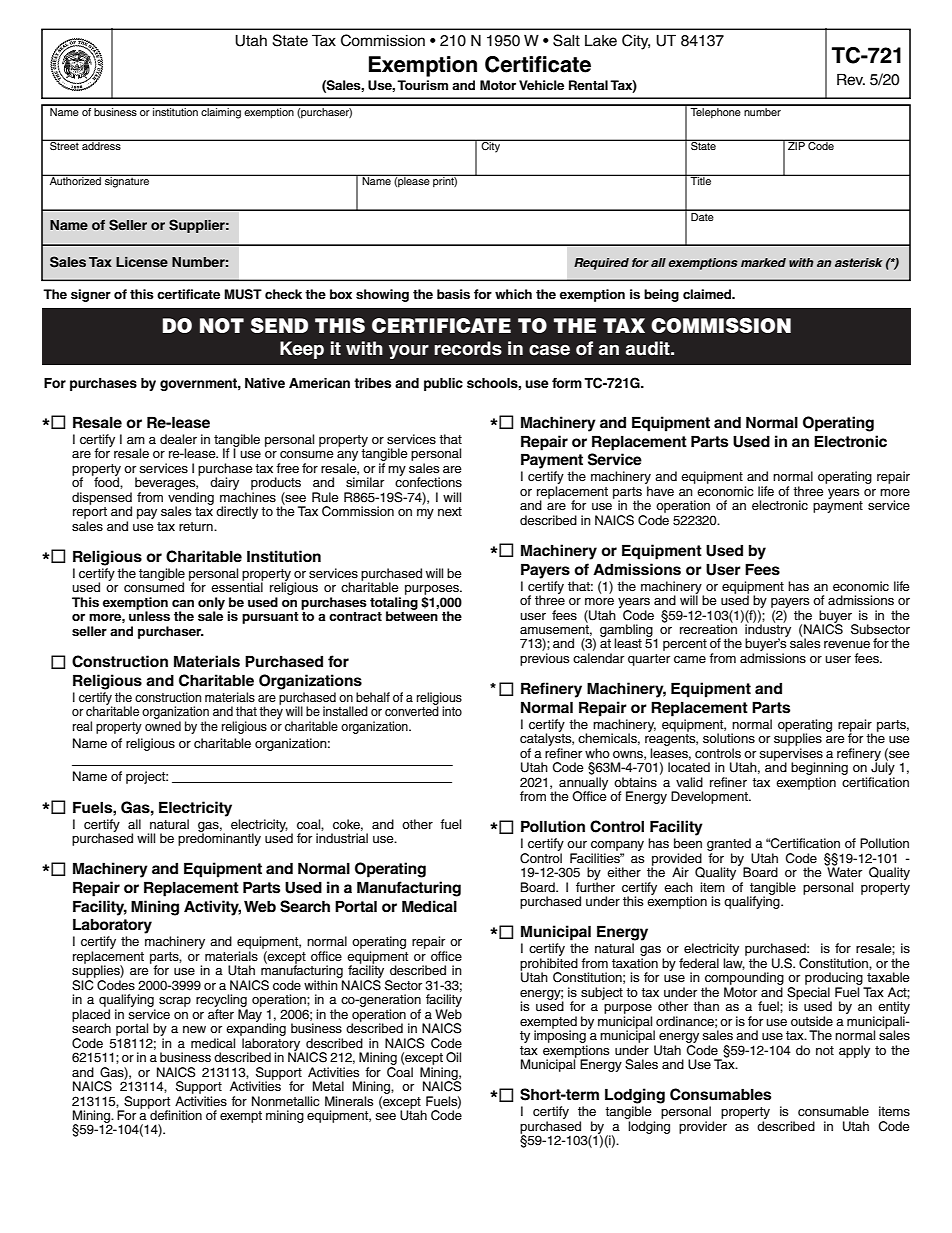 The width and height of the page is (952, 1233). I want to click on into, so click(452, 711).
